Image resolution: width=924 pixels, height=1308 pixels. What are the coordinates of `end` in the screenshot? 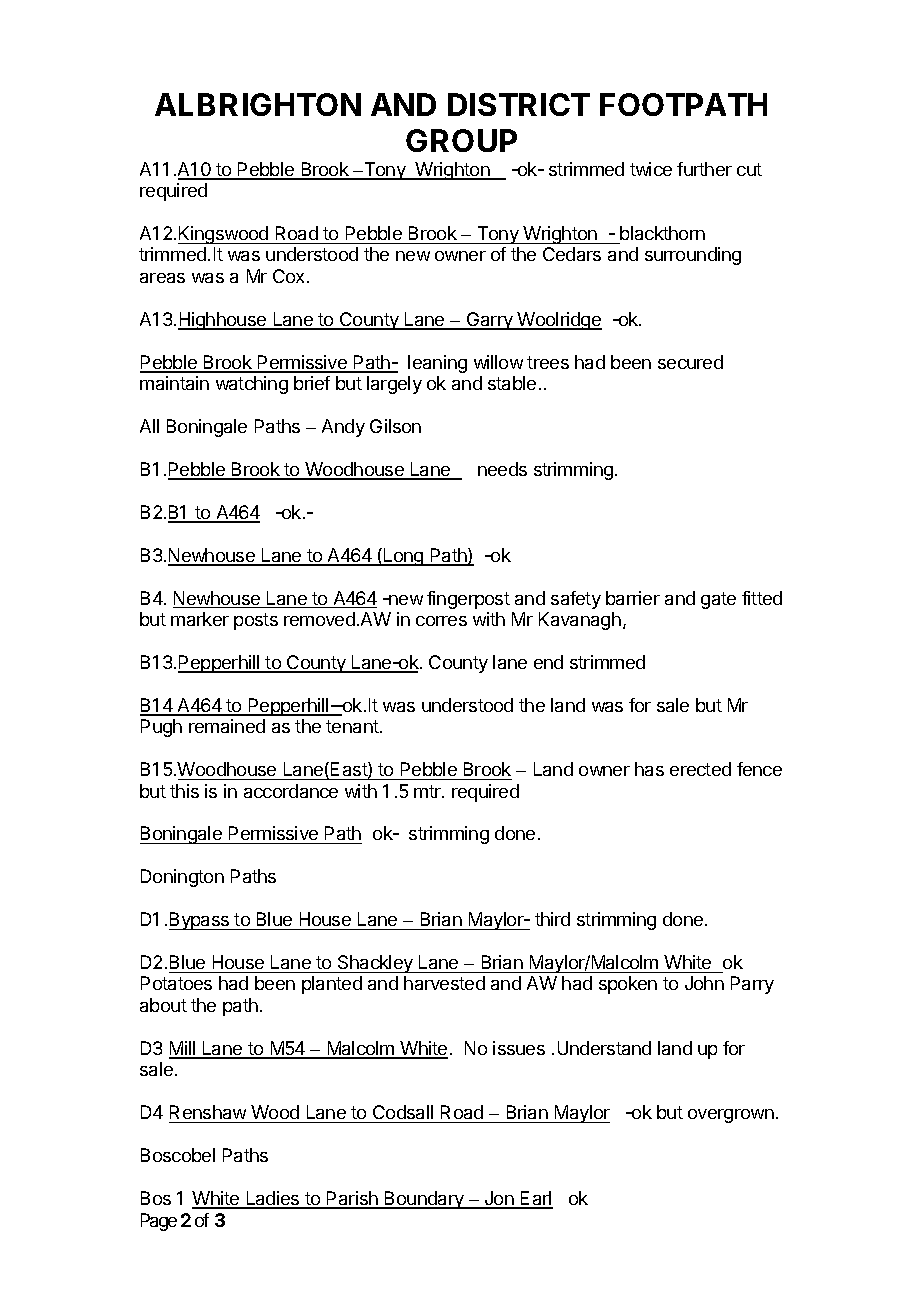 It's located at (548, 662).
